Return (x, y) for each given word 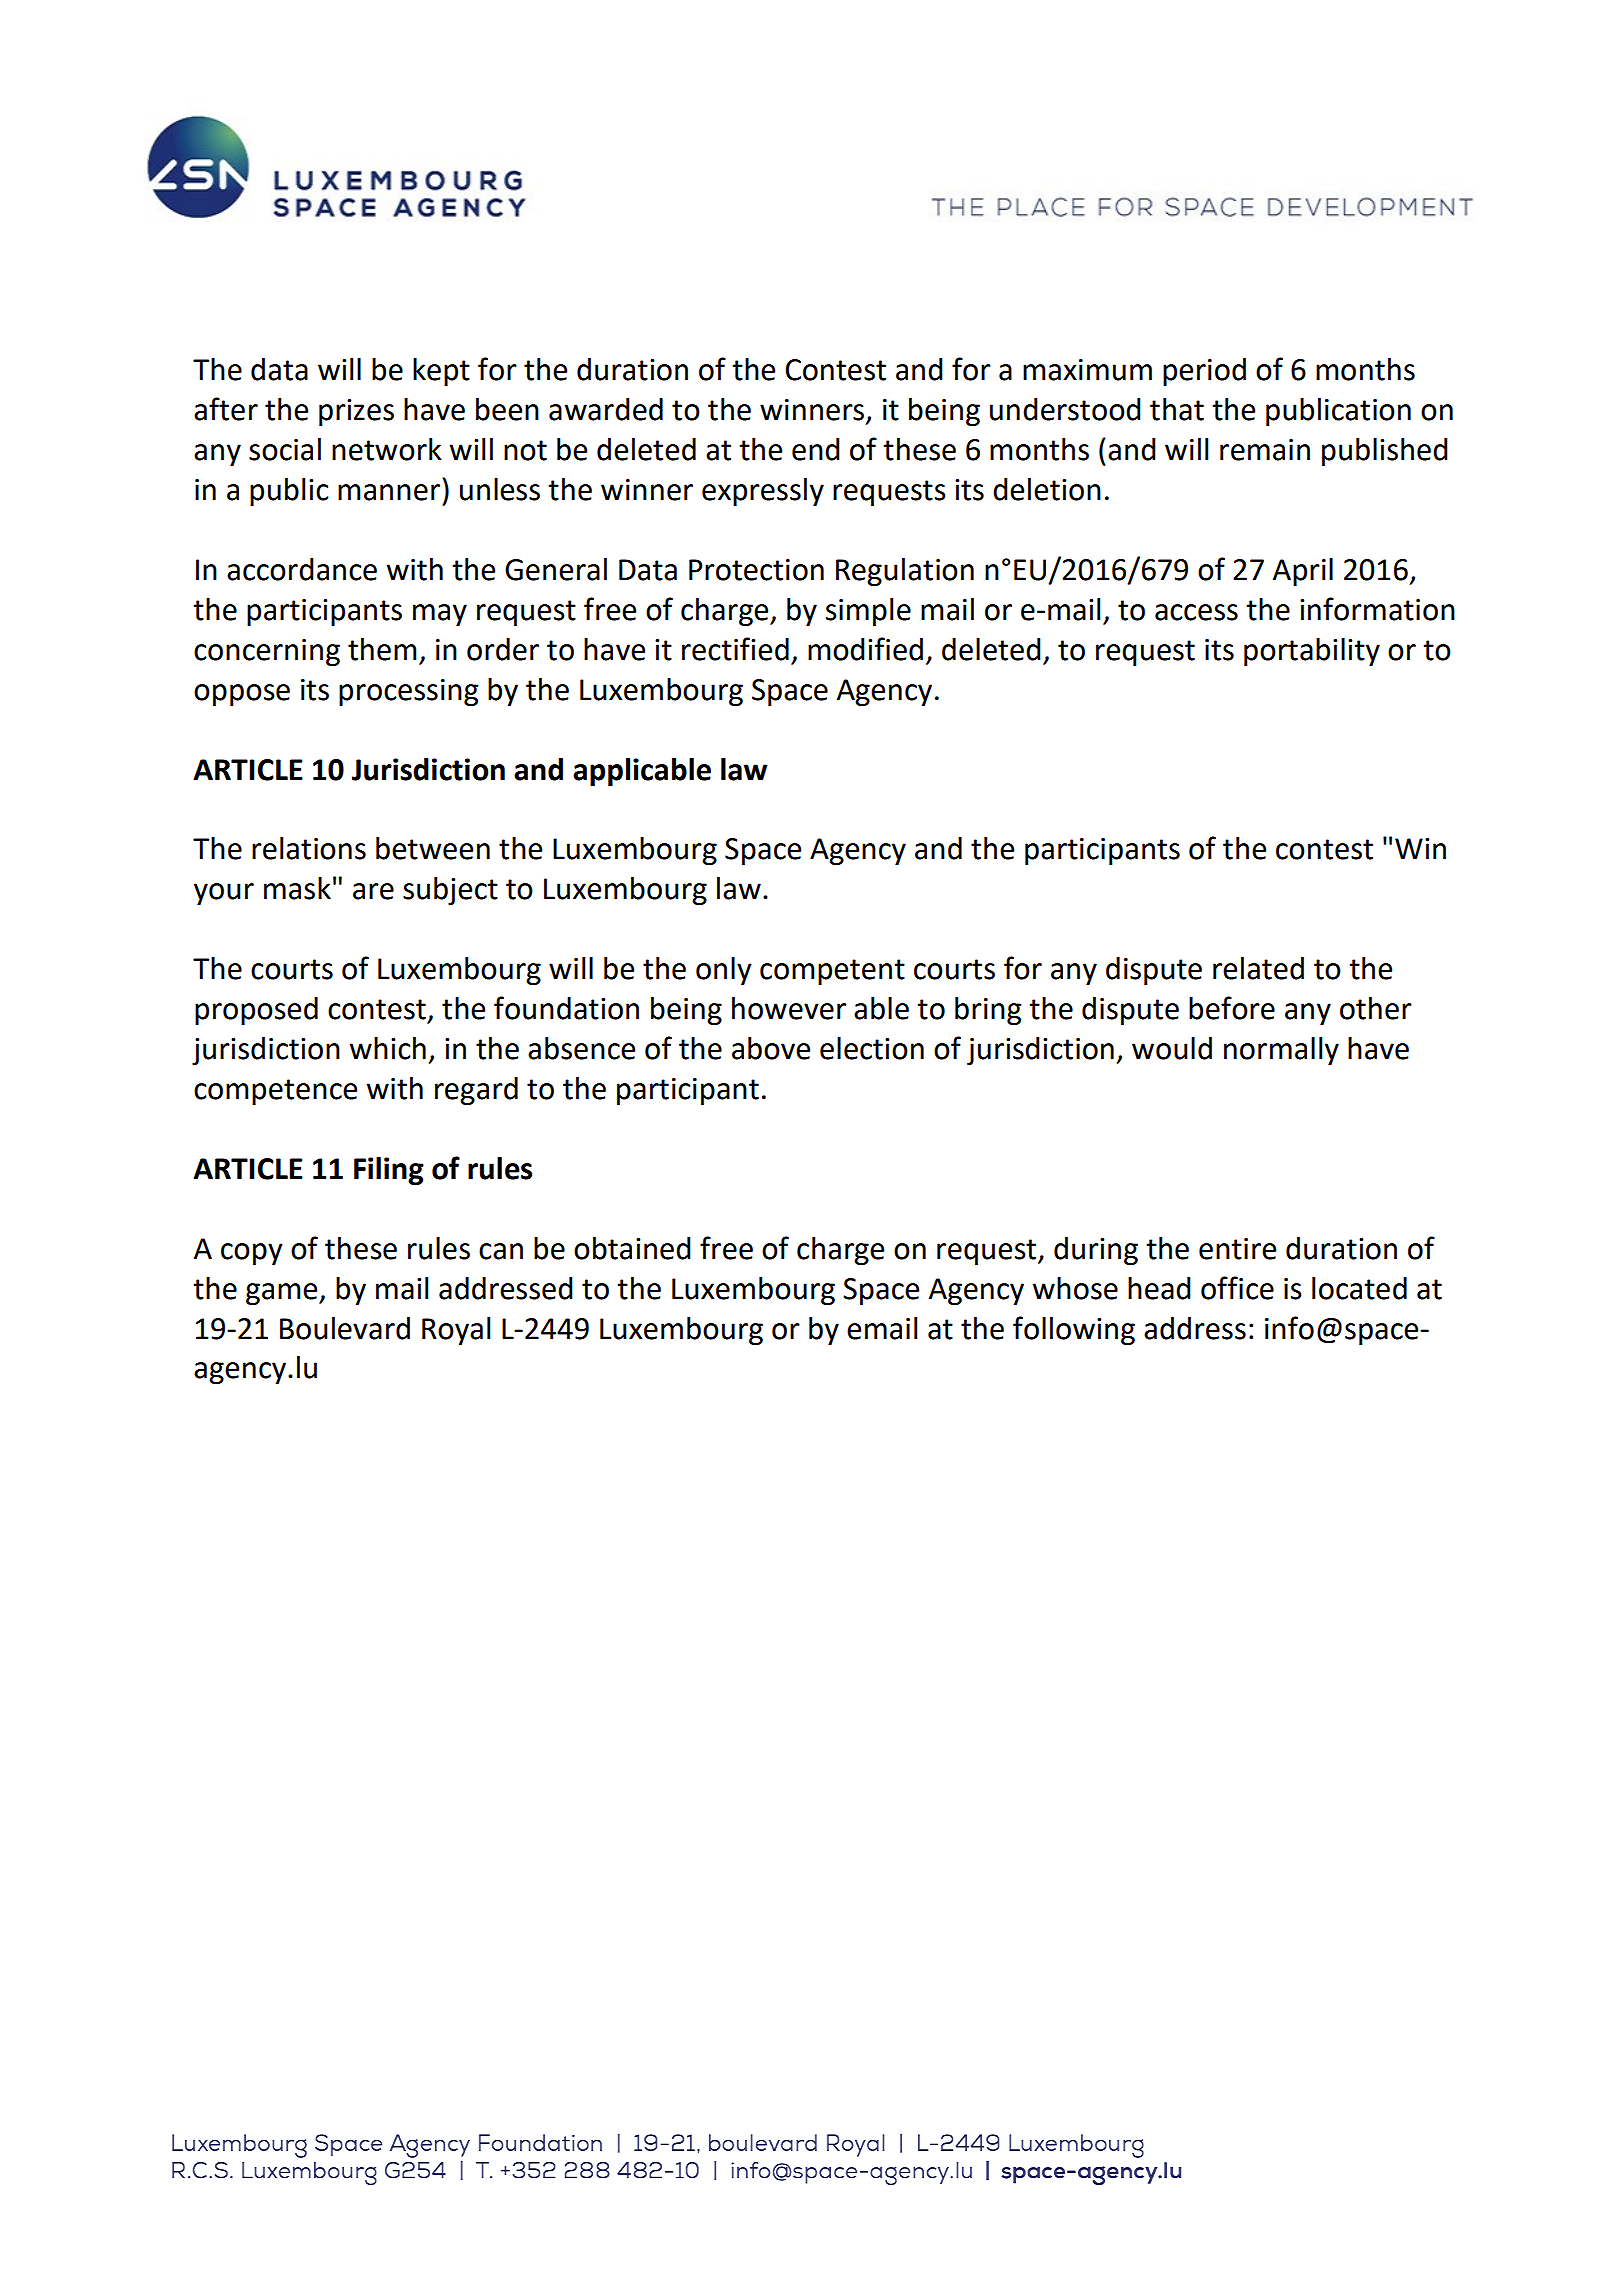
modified (865, 649)
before (1232, 1008)
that (1177, 409)
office (1237, 1288)
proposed (256, 1011)
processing (409, 692)
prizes (356, 412)
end (816, 449)
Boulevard (345, 1328)
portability (1312, 652)
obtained (632, 1248)
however (789, 1008)
